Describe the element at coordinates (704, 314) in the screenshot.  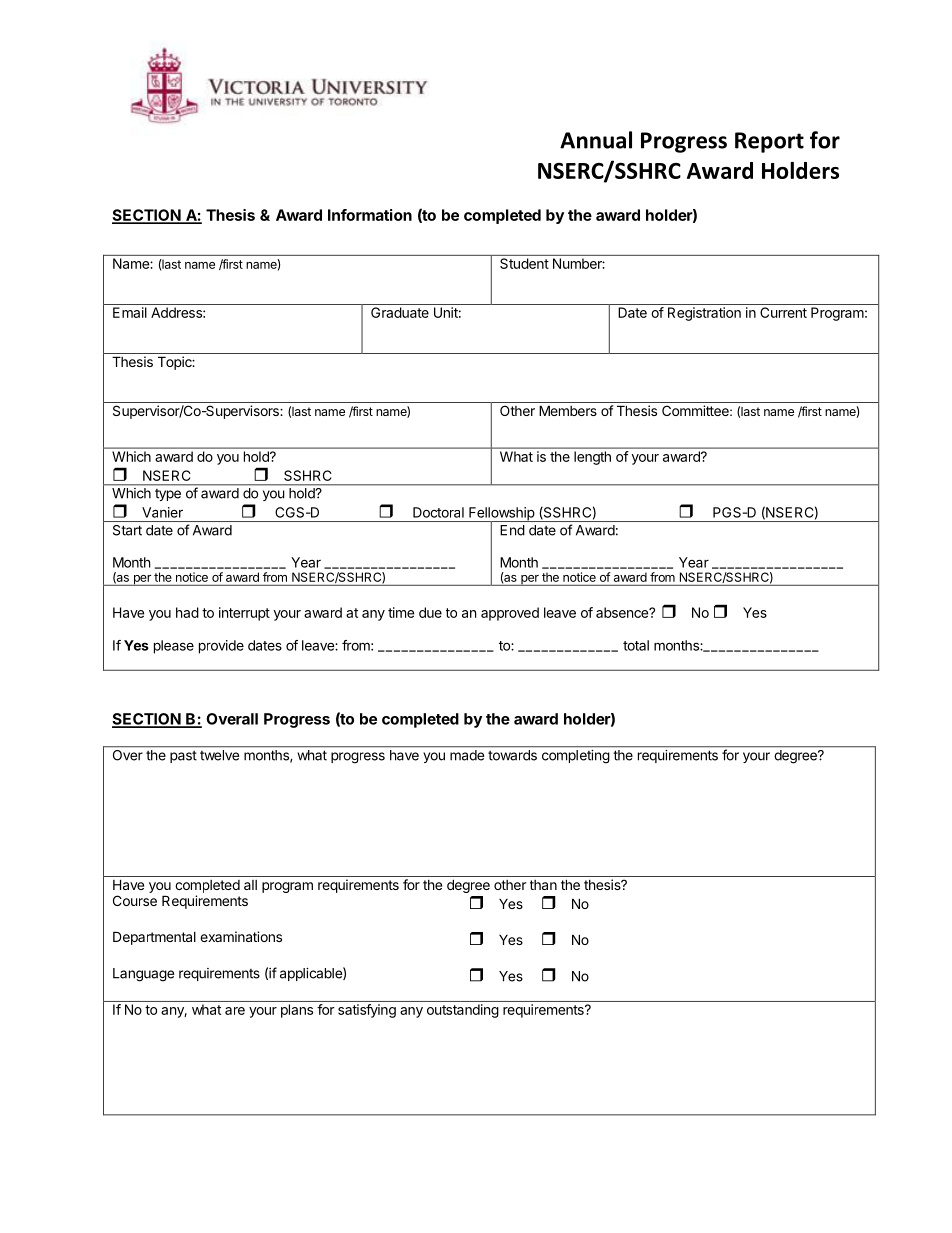
I see `Registration` at that location.
